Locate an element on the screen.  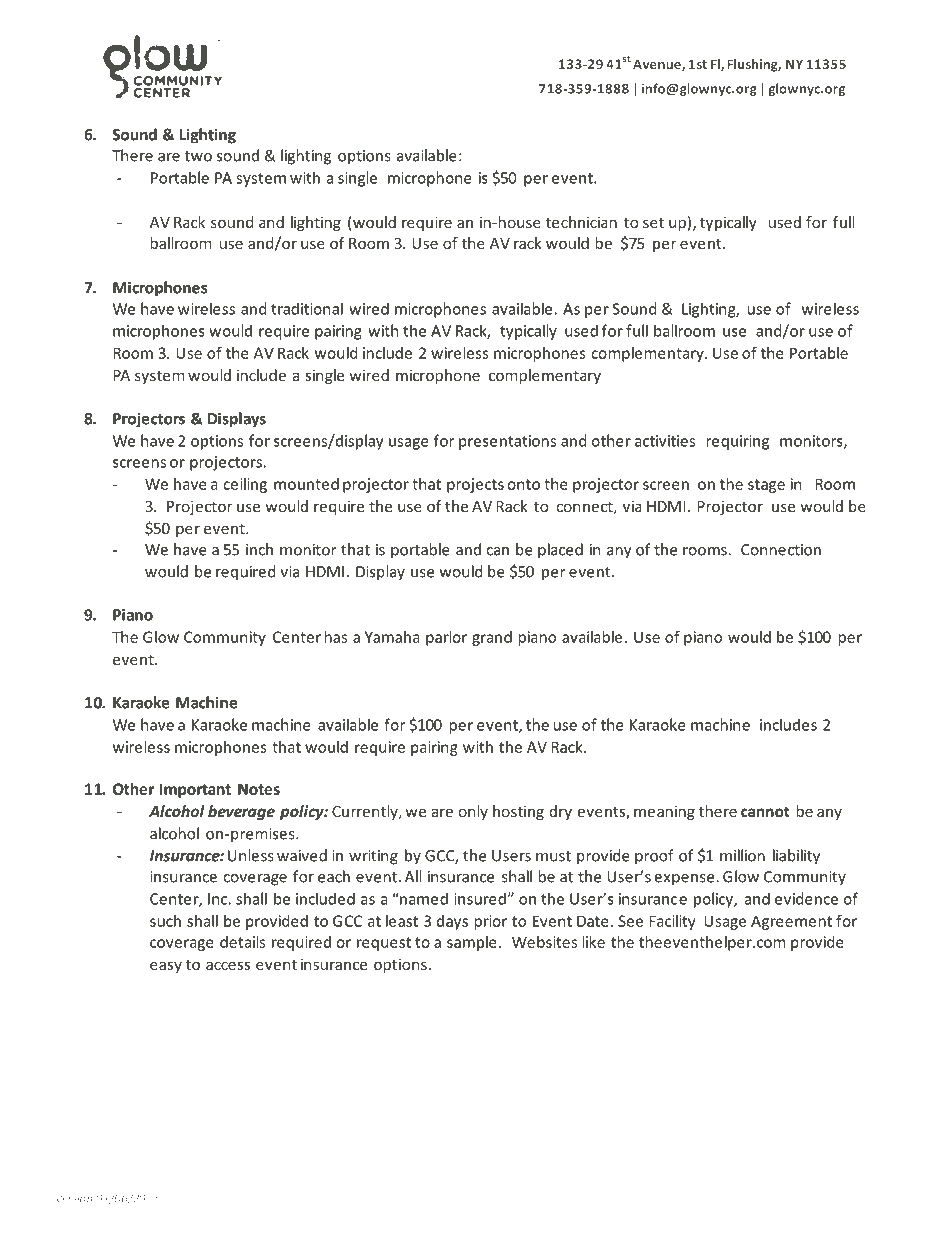
set is located at coordinates (653, 223).
